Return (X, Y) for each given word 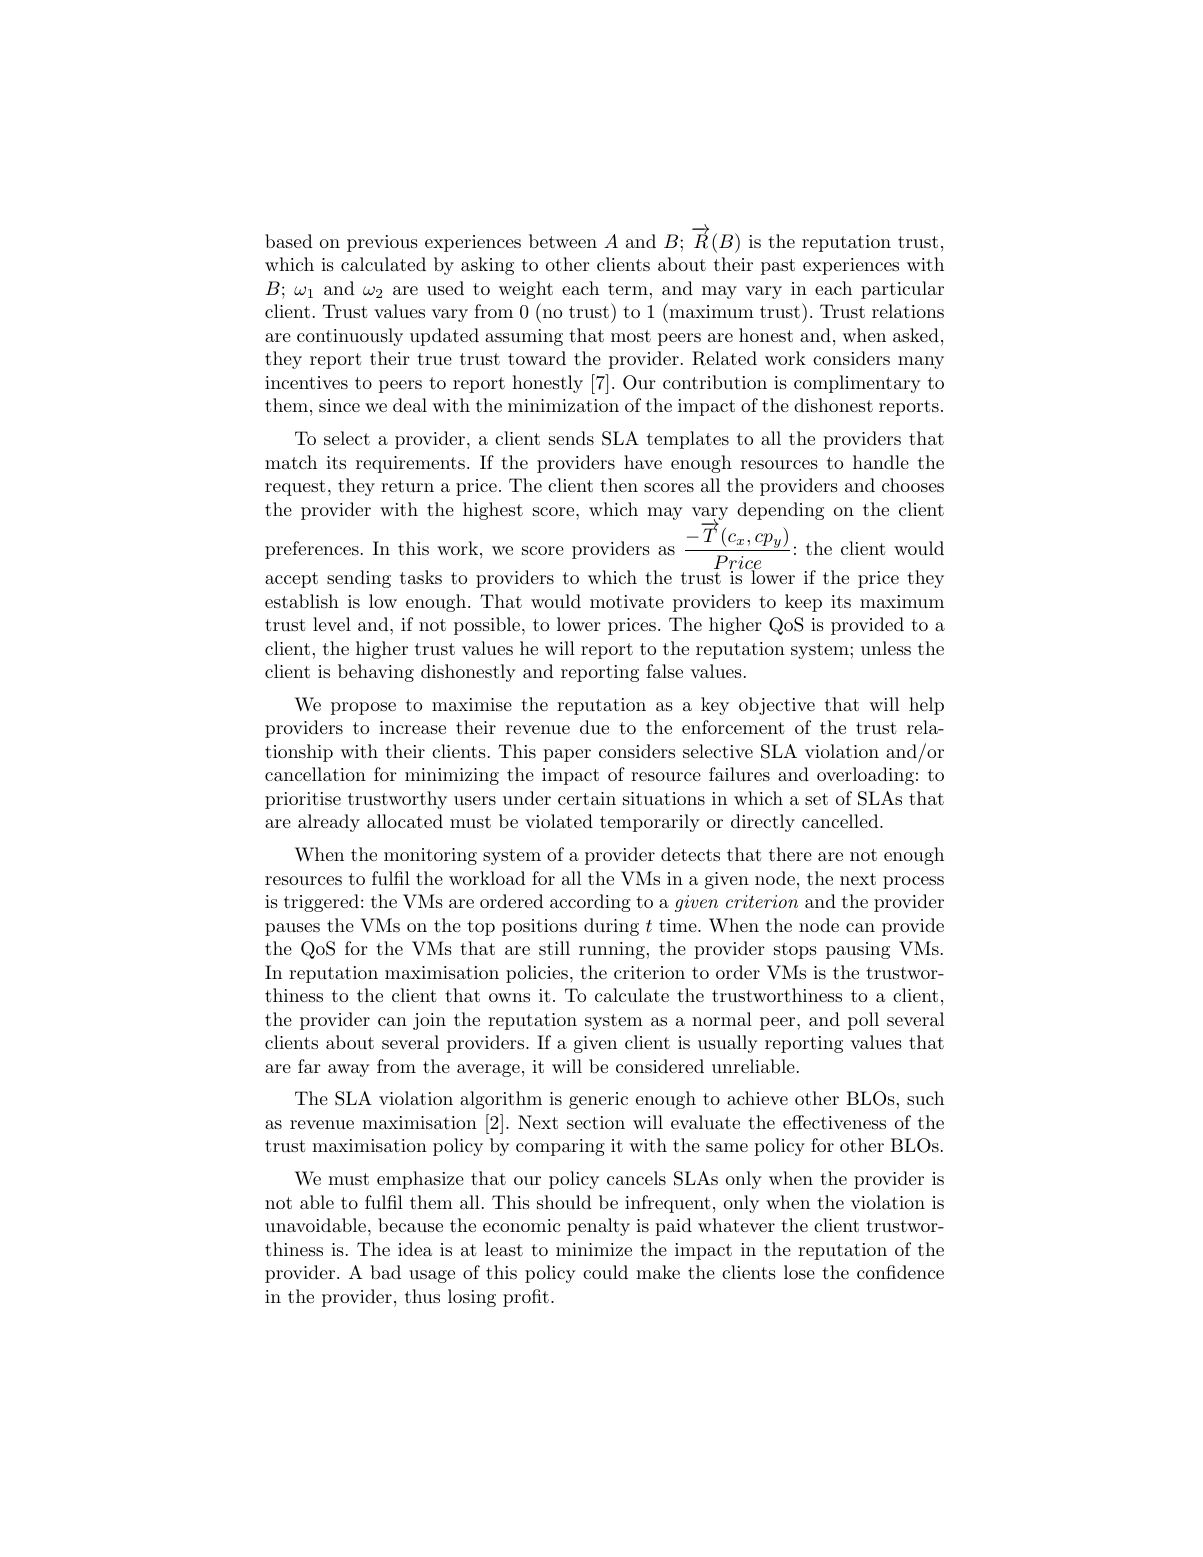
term (628, 289)
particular (902, 290)
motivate (627, 601)
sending (359, 579)
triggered (321, 903)
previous (382, 243)
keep (803, 603)
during (611, 927)
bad (386, 1272)
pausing (858, 950)
